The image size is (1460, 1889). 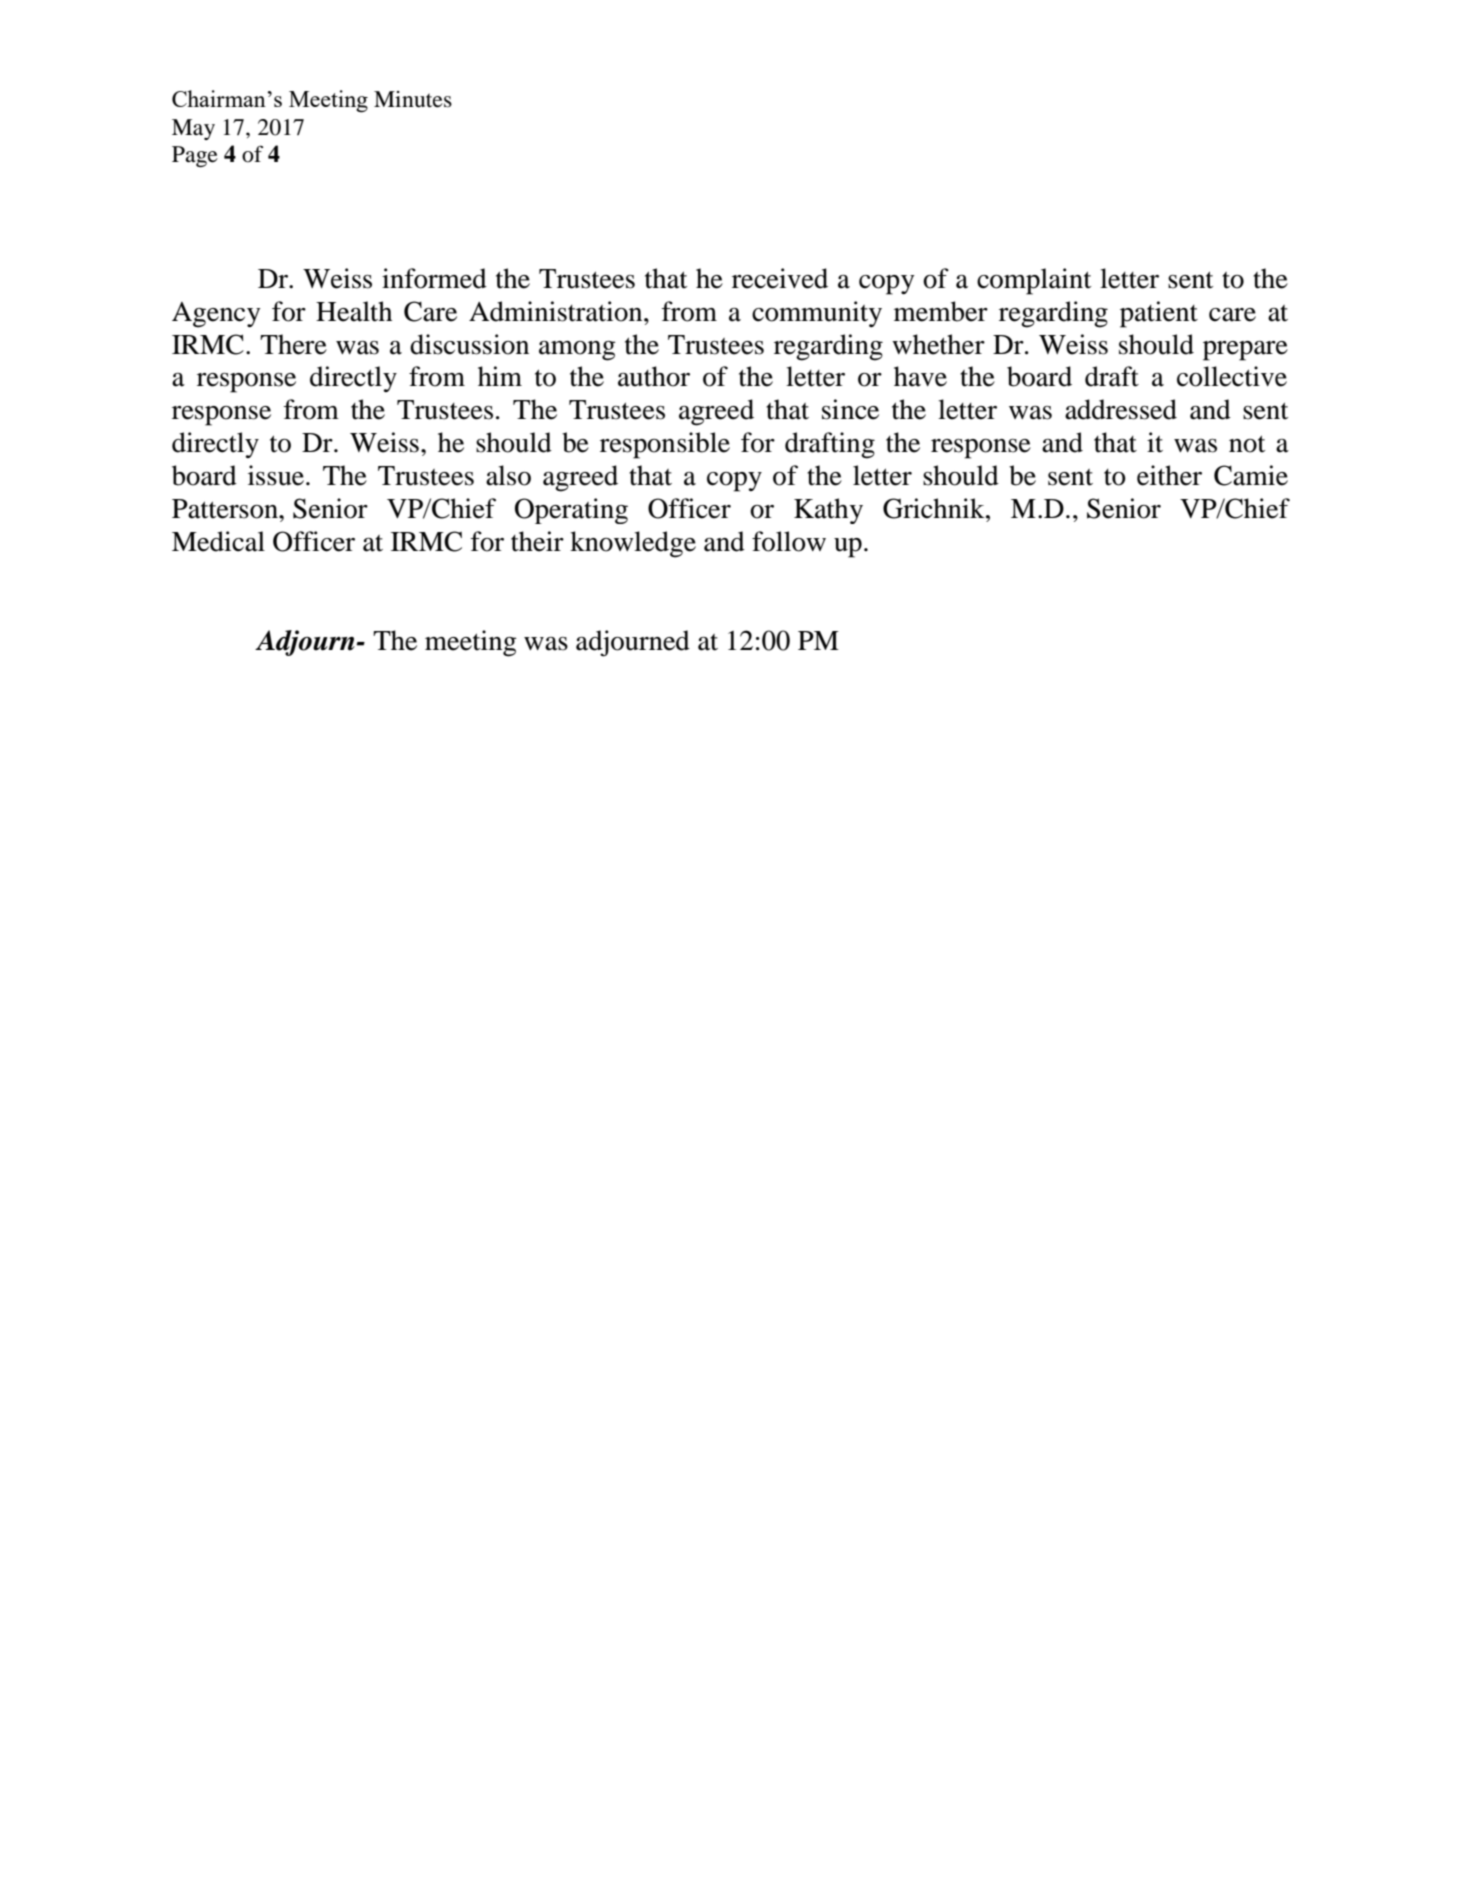 I want to click on follow, so click(x=789, y=541).
